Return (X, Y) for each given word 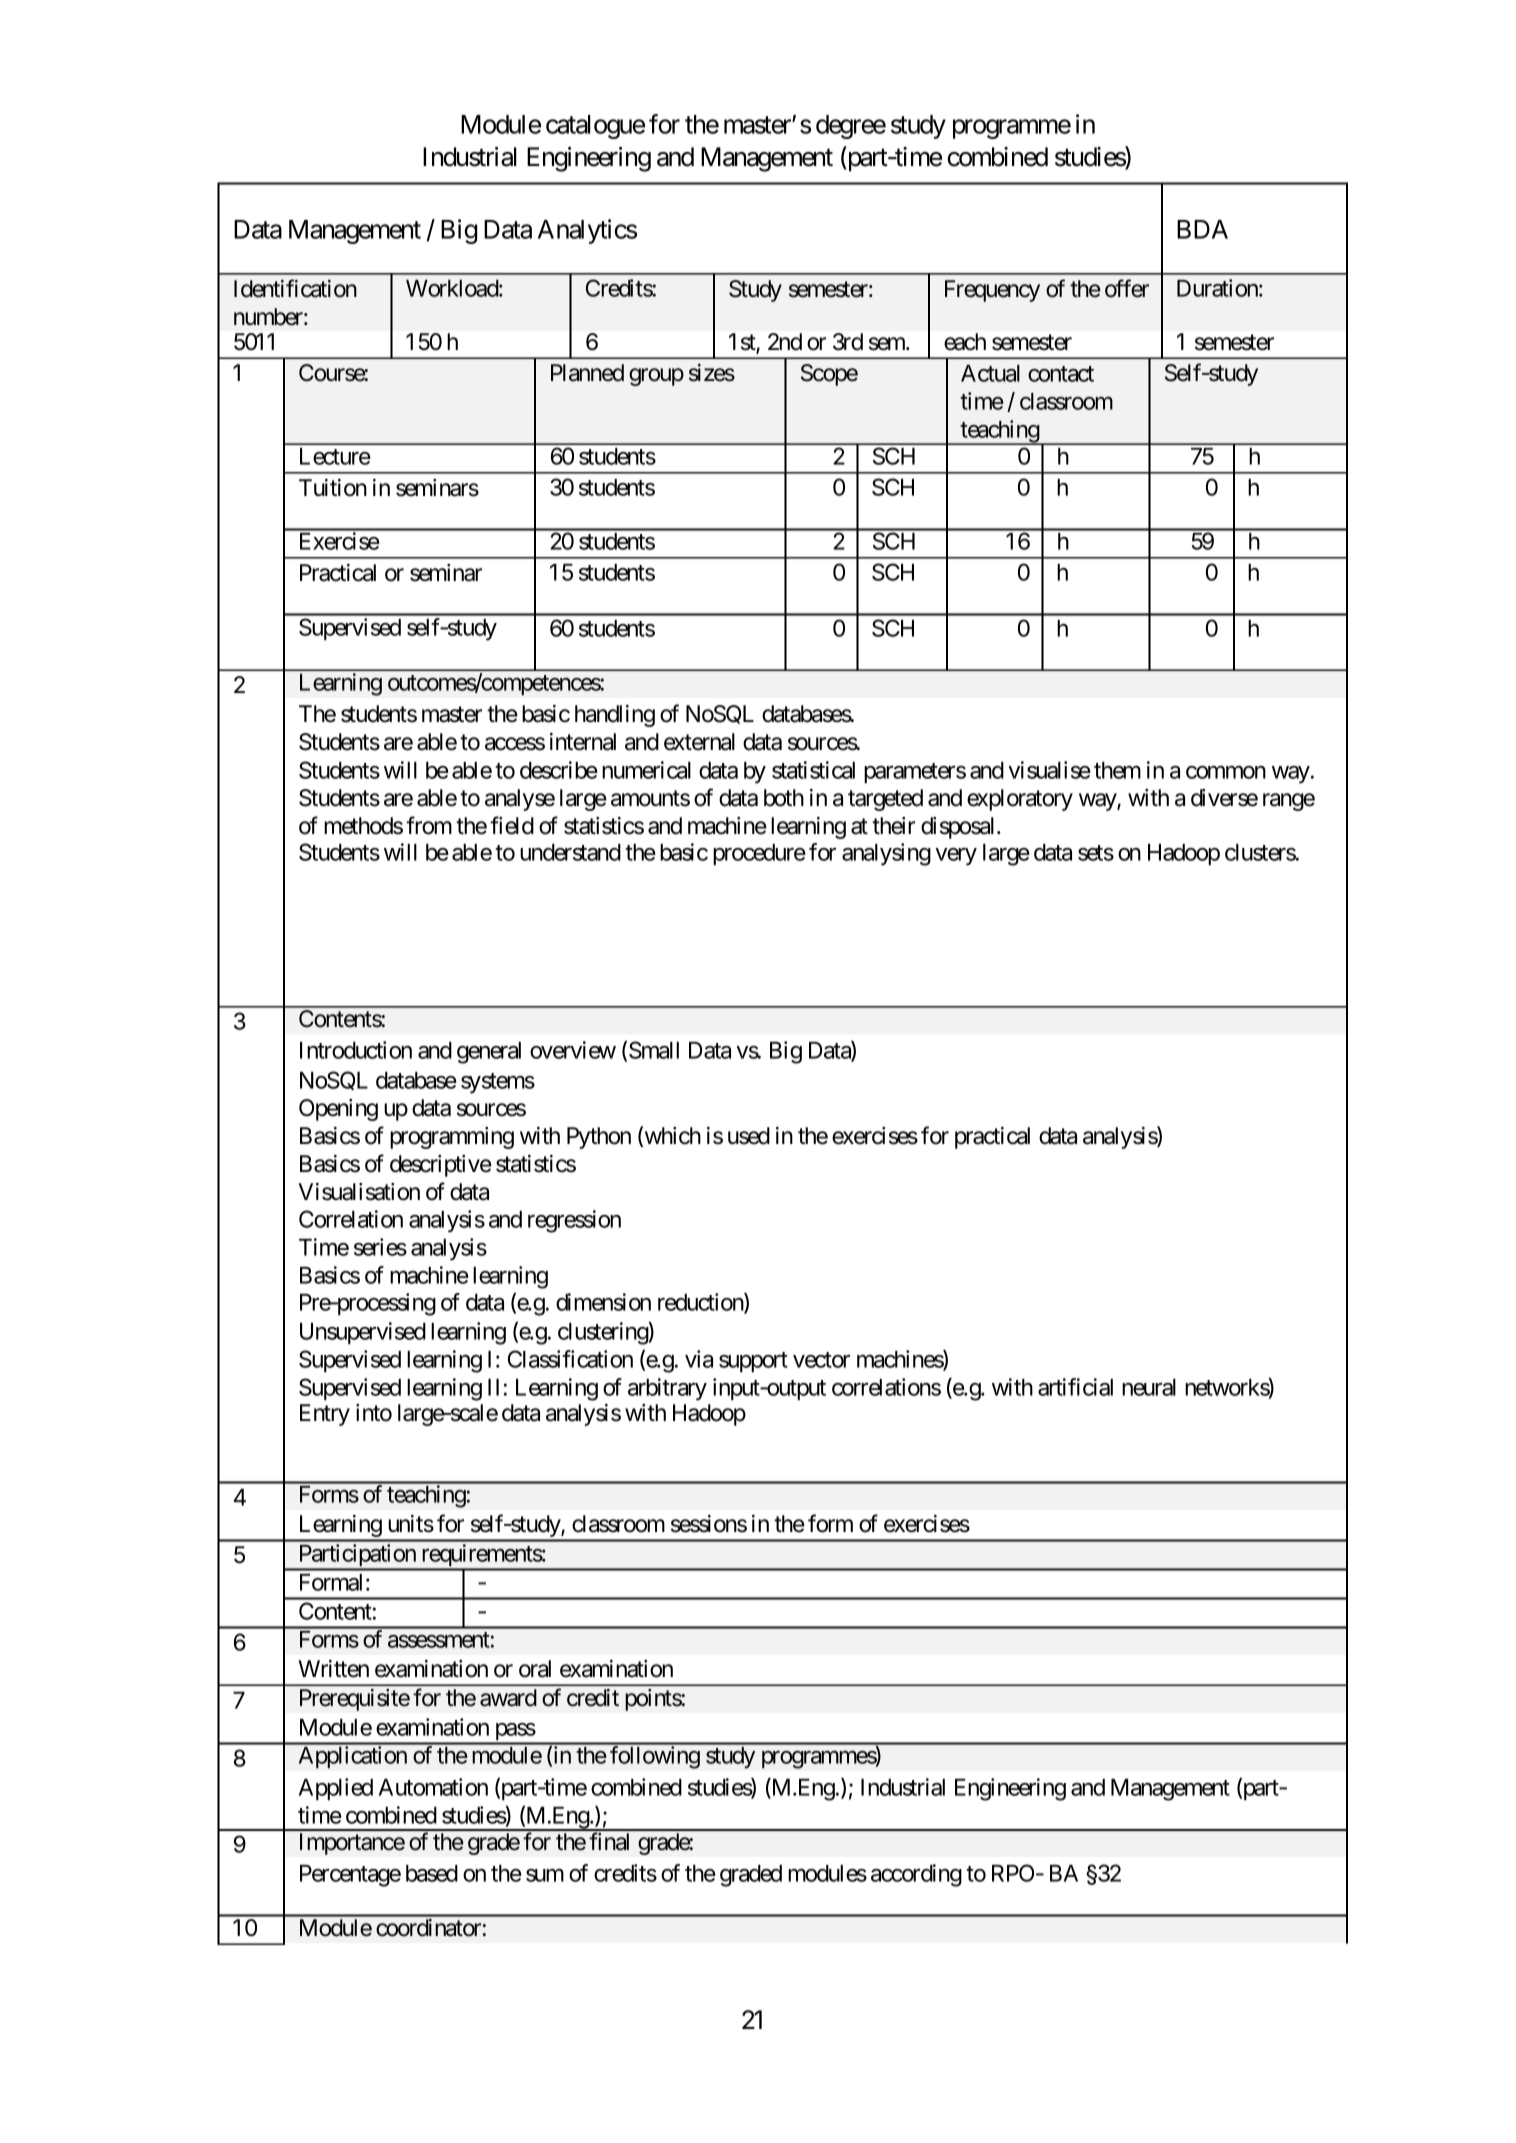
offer (1127, 288)
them (1117, 770)
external (699, 742)
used (749, 1136)
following (655, 1757)
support (753, 1362)
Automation (433, 1787)
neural (1149, 1387)
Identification (295, 288)
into (374, 1413)
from (429, 825)
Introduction (356, 1050)
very (956, 857)
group (656, 377)
